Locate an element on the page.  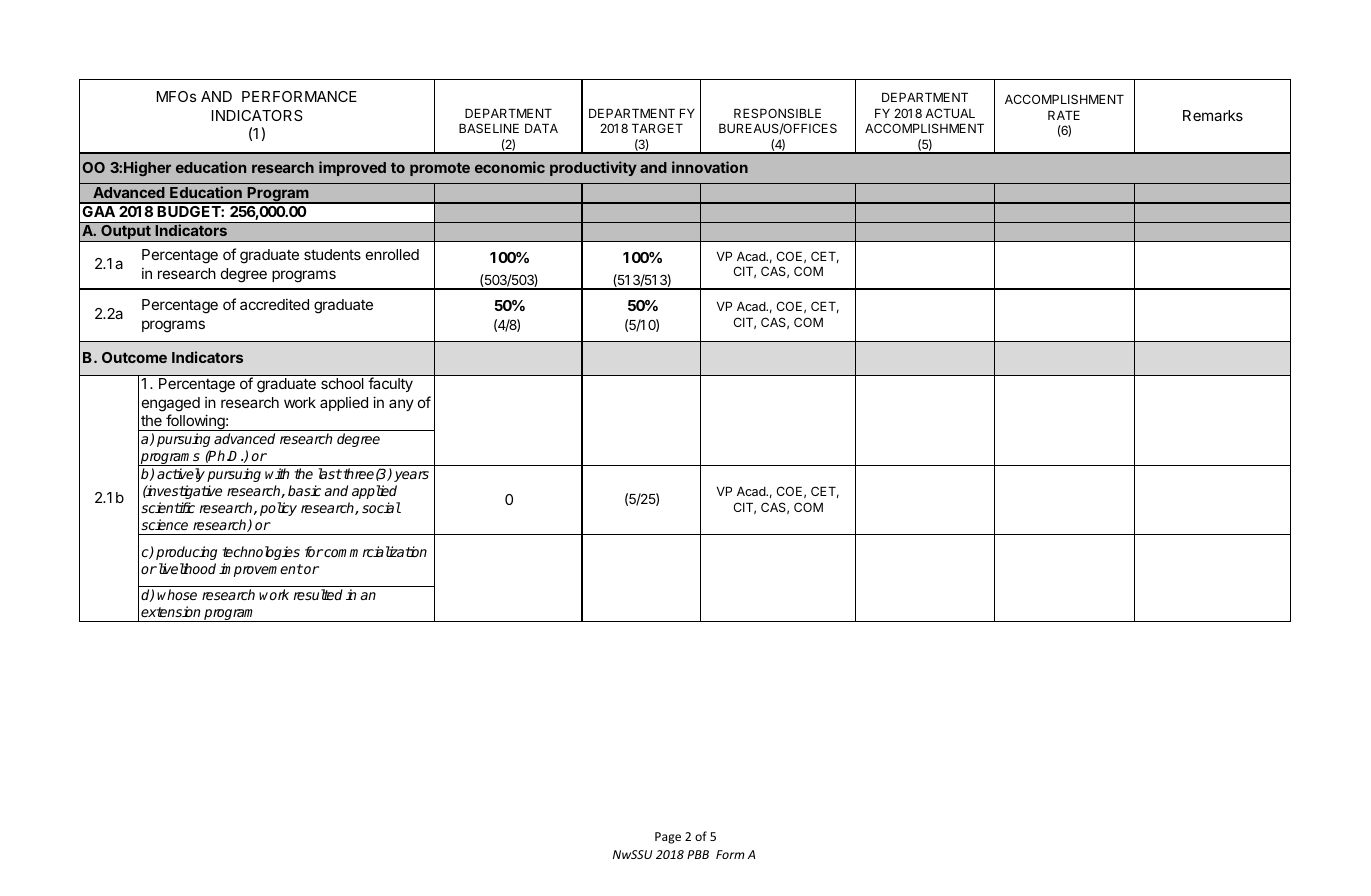
with is located at coordinates (277, 473).
